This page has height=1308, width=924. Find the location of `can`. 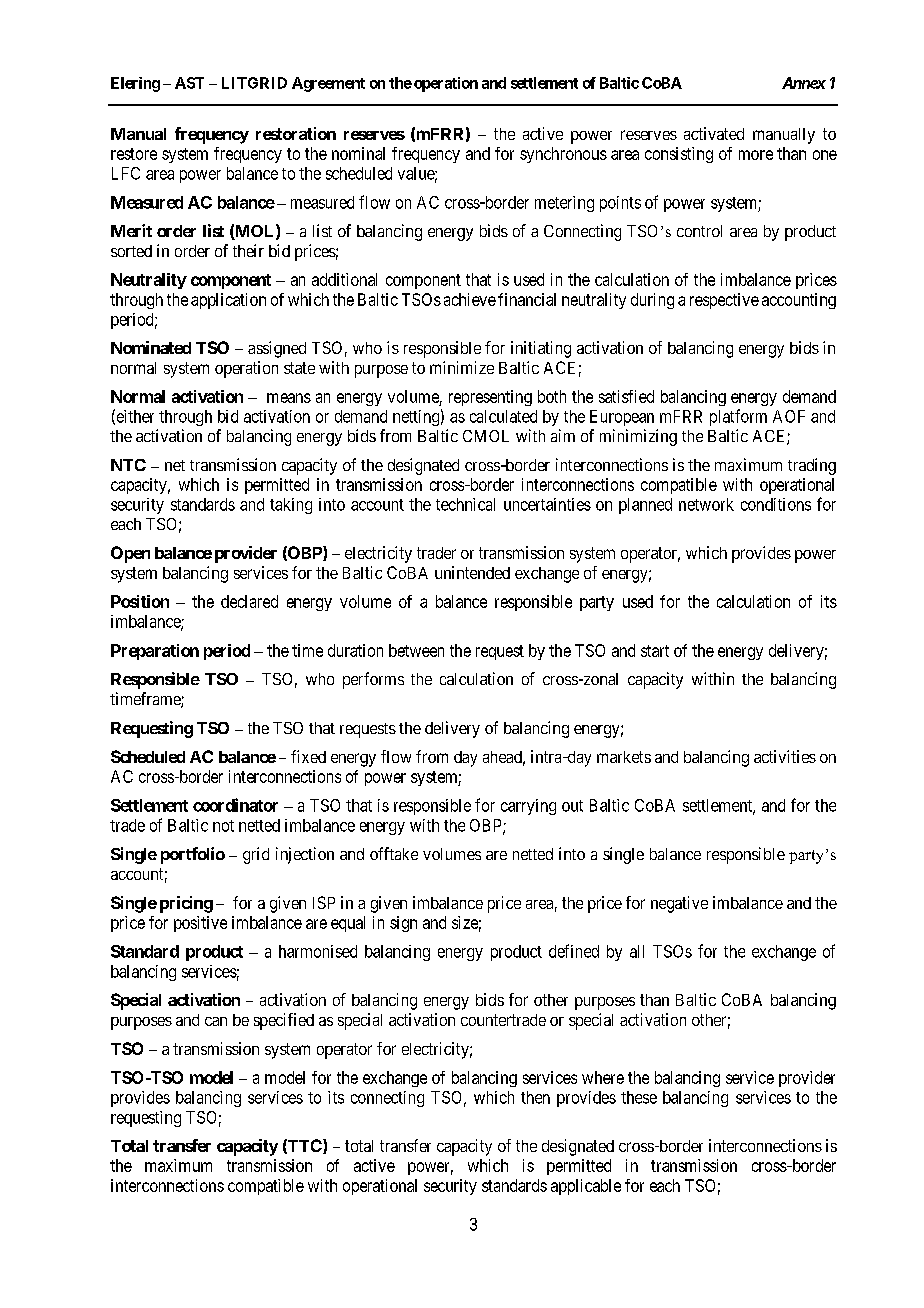

can is located at coordinates (216, 1021).
